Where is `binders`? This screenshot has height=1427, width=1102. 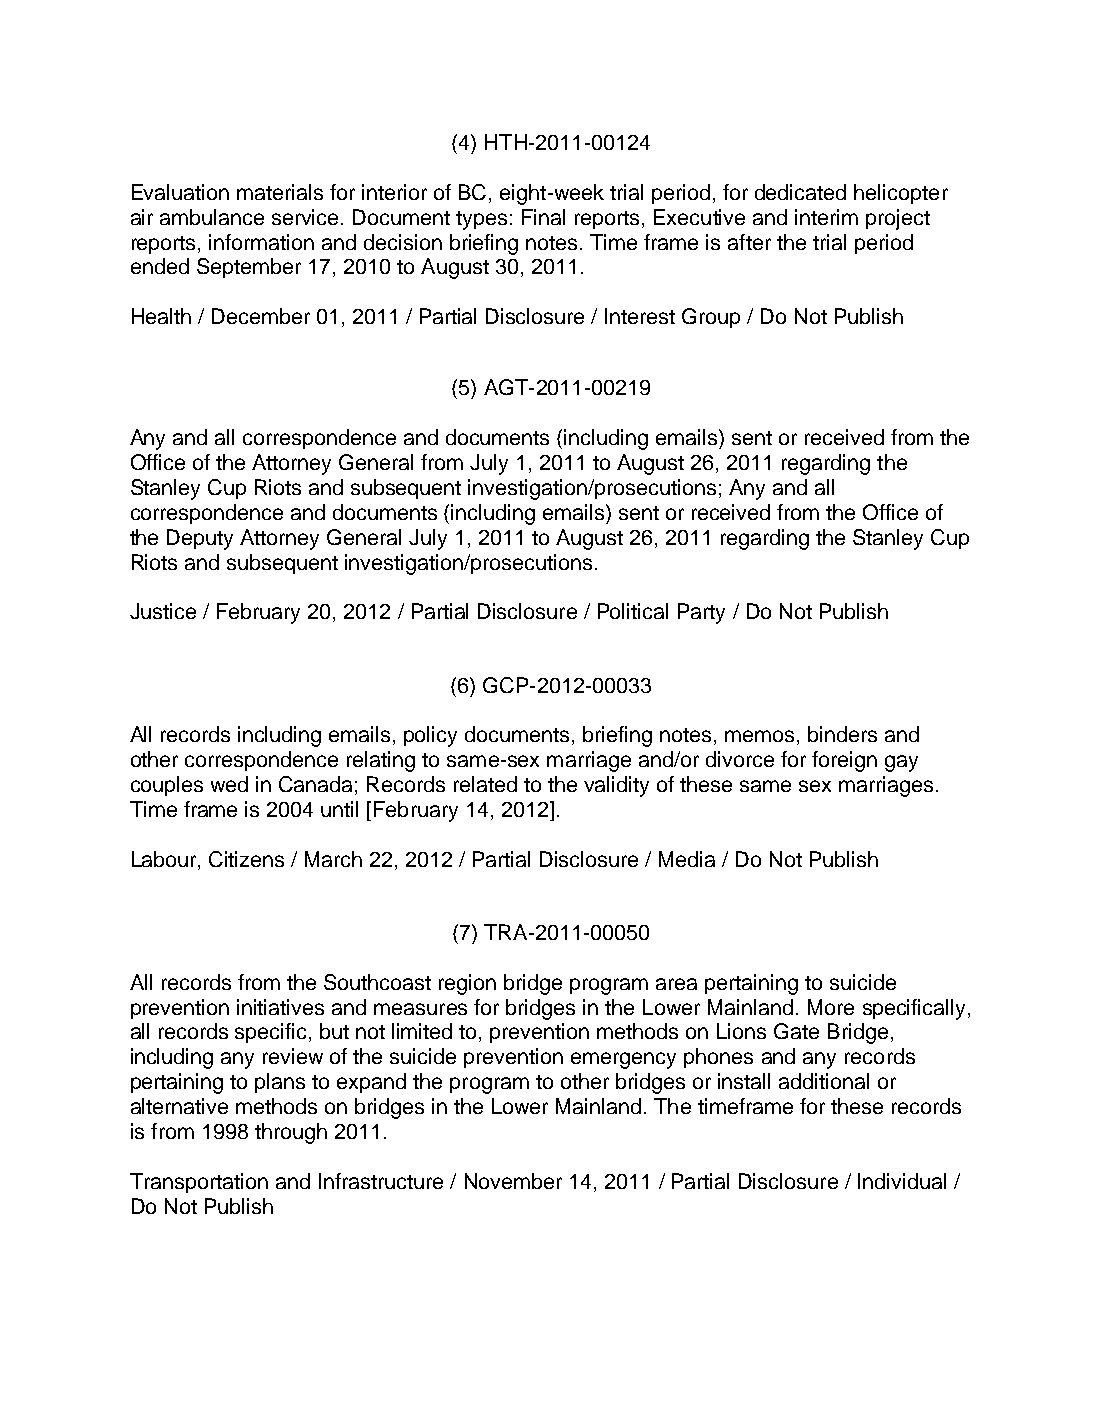
binders is located at coordinates (842, 734).
